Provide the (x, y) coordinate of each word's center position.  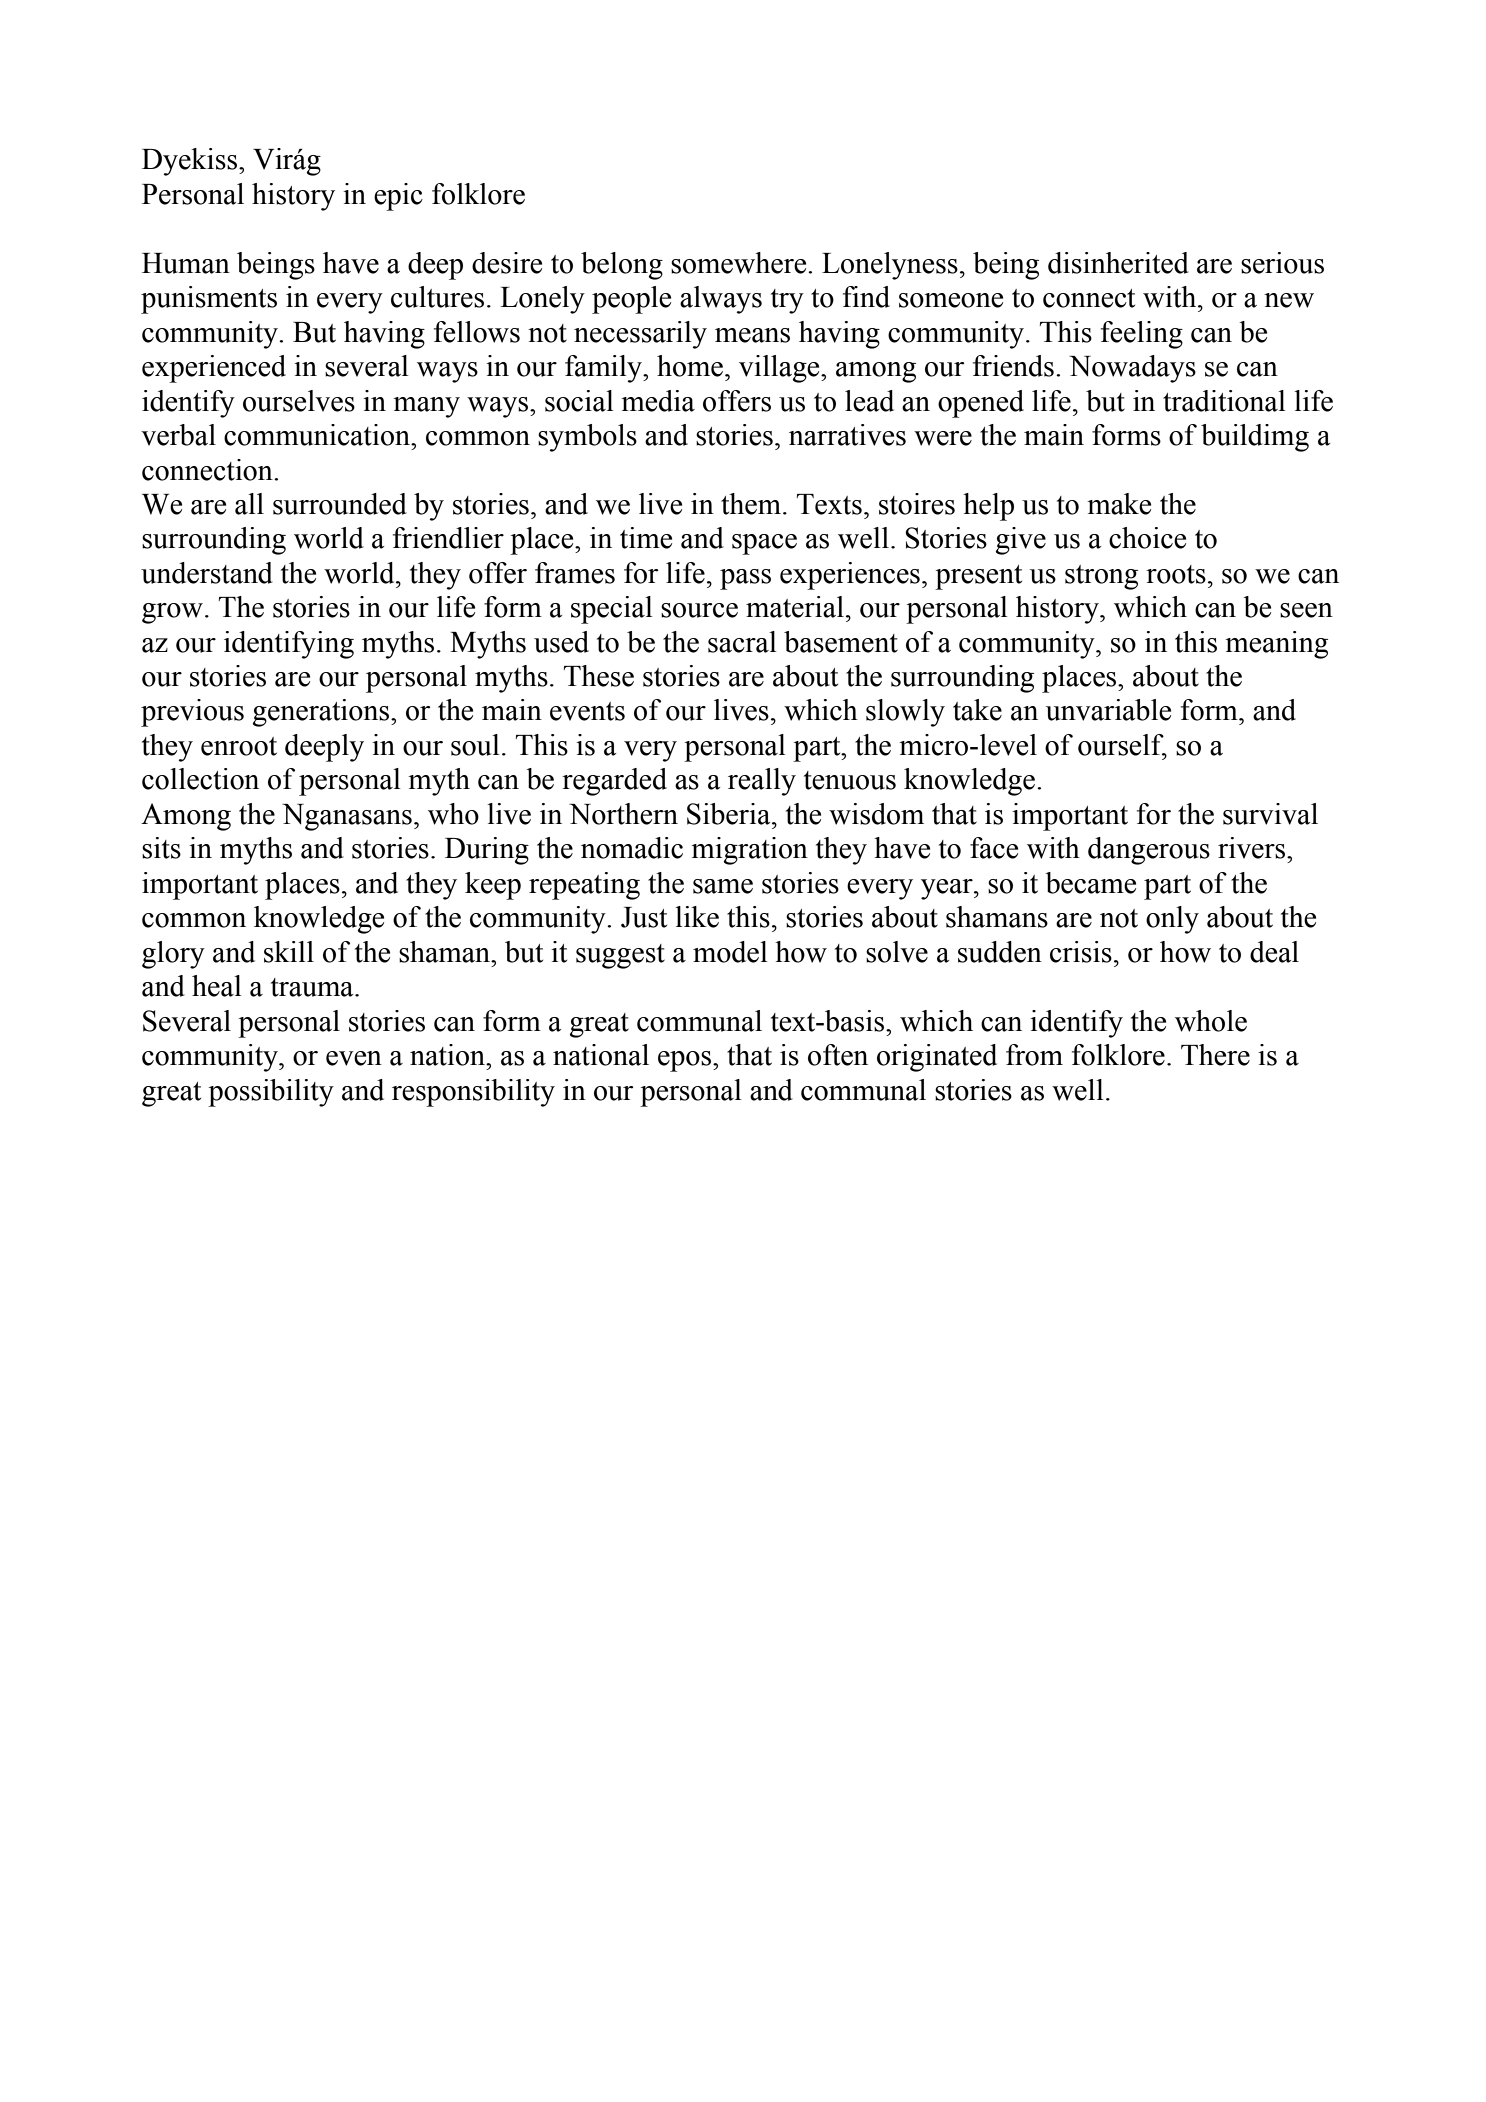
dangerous (1149, 851)
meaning (1276, 645)
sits (161, 848)
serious (1282, 263)
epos (686, 1061)
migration (749, 851)
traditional (1224, 401)
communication (318, 435)
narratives (847, 435)
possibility (271, 1093)
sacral (742, 642)
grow (172, 613)
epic (398, 197)
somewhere (740, 263)
